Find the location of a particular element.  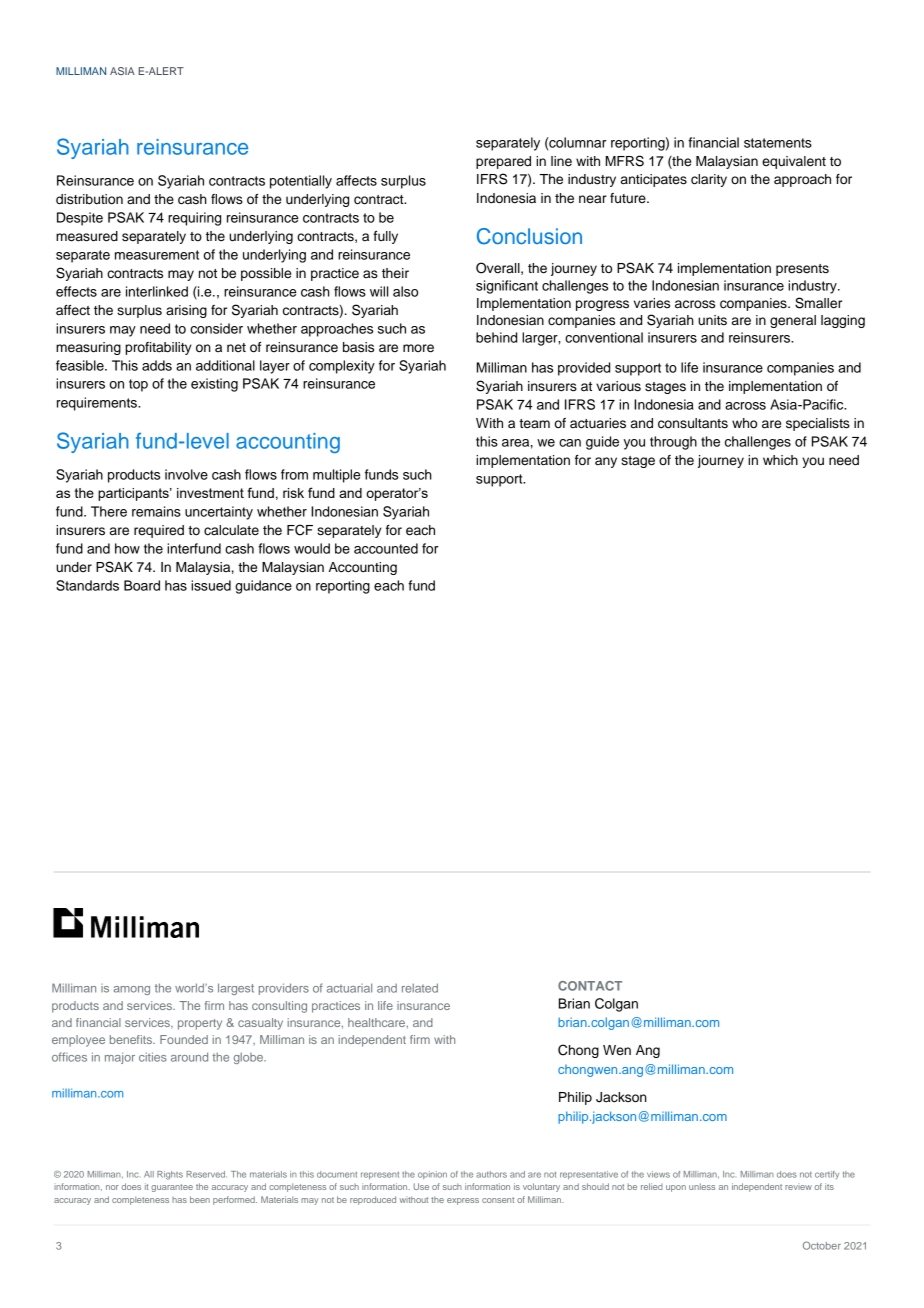

related is located at coordinates (420, 988).
